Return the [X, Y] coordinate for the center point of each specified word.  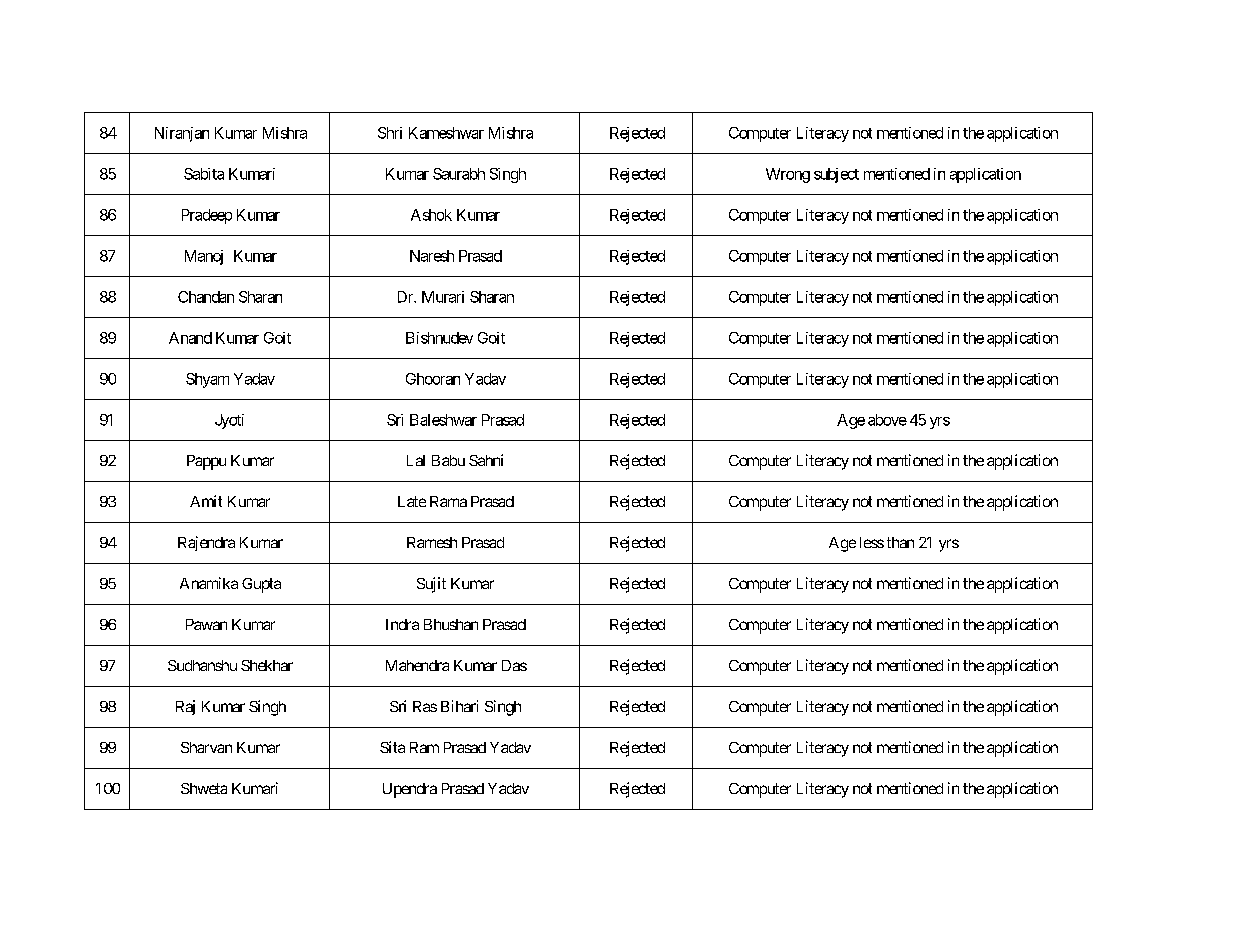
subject [836, 175]
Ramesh [432, 542]
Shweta [204, 788]
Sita [392, 747]
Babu [448, 460]
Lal [416, 460]
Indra [402, 624]
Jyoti [229, 421]
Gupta [261, 585]
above [887, 420]
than [900, 542]
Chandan [206, 297]
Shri [390, 133]
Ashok [431, 215]
